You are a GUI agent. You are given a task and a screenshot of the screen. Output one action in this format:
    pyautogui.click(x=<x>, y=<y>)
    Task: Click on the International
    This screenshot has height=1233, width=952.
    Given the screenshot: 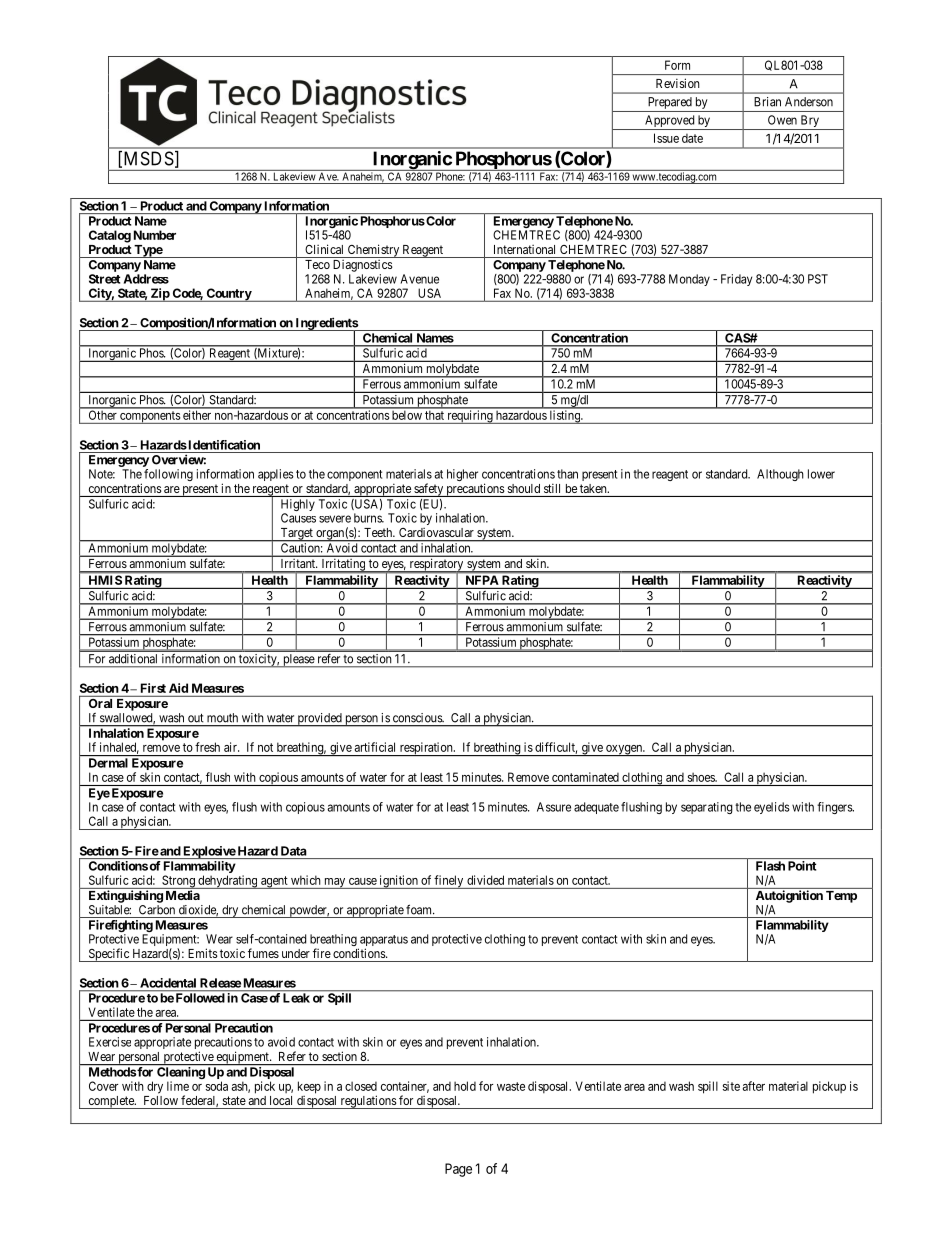 What is the action you would take?
    pyautogui.click(x=524, y=249)
